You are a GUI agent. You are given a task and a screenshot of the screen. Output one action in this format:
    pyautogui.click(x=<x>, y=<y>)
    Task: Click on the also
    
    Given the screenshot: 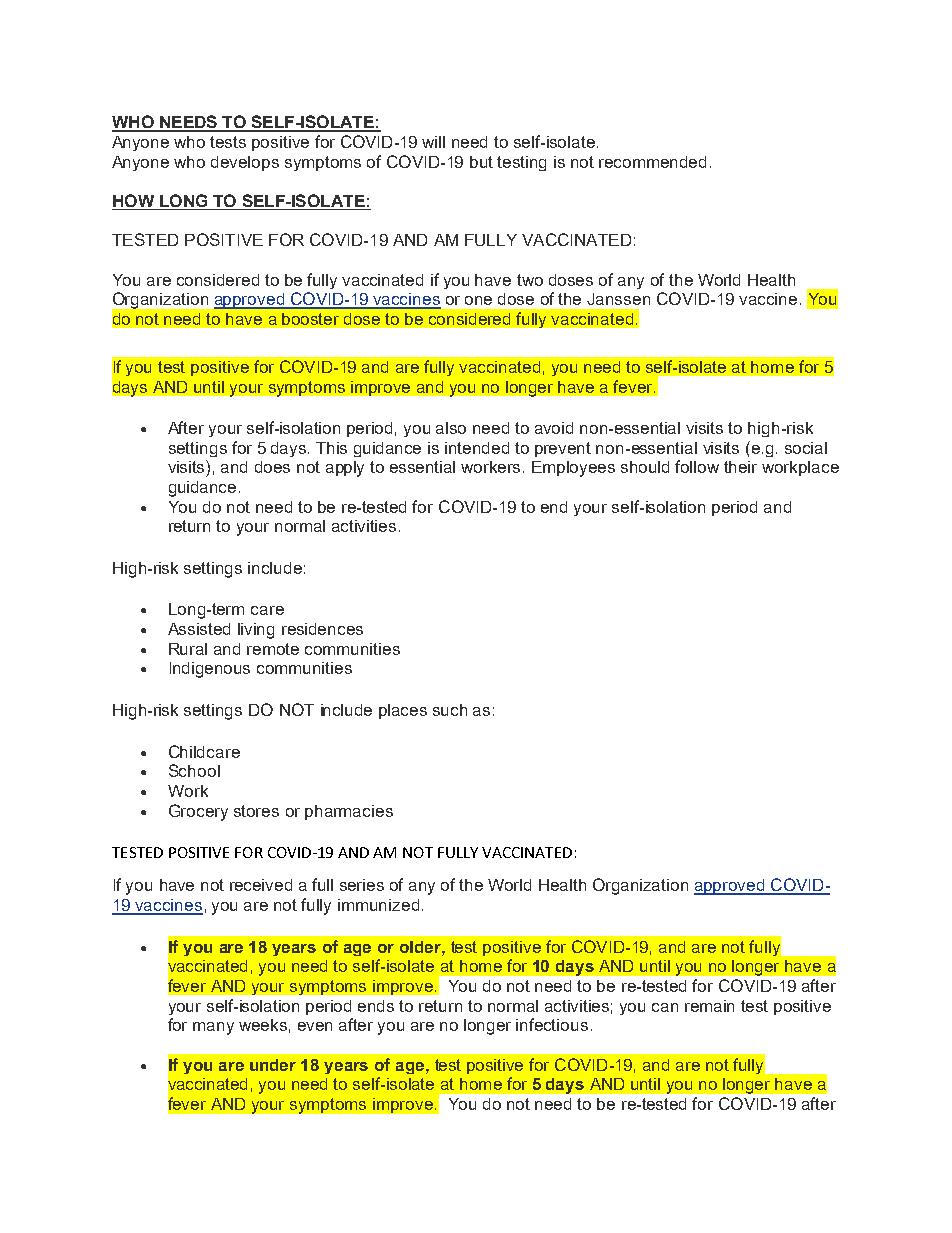 What is the action you would take?
    pyautogui.click(x=451, y=428)
